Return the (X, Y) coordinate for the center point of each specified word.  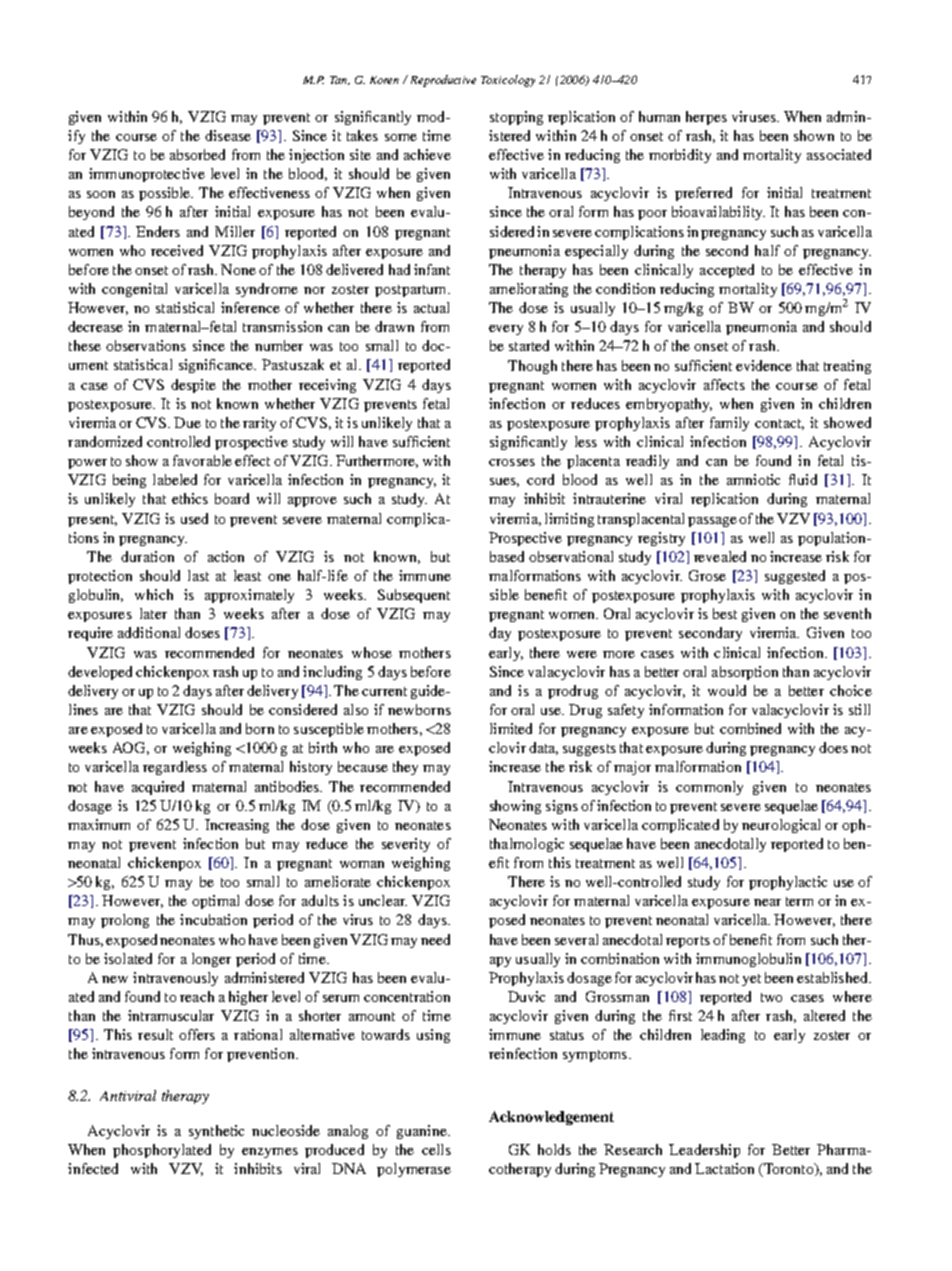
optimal (215, 902)
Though (532, 367)
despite (193, 386)
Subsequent (414, 596)
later (153, 613)
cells (436, 1149)
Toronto (789, 1170)
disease (228, 135)
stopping (516, 118)
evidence (764, 365)
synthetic (216, 1132)
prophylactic (788, 883)
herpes (706, 118)
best (725, 613)
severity (406, 845)
